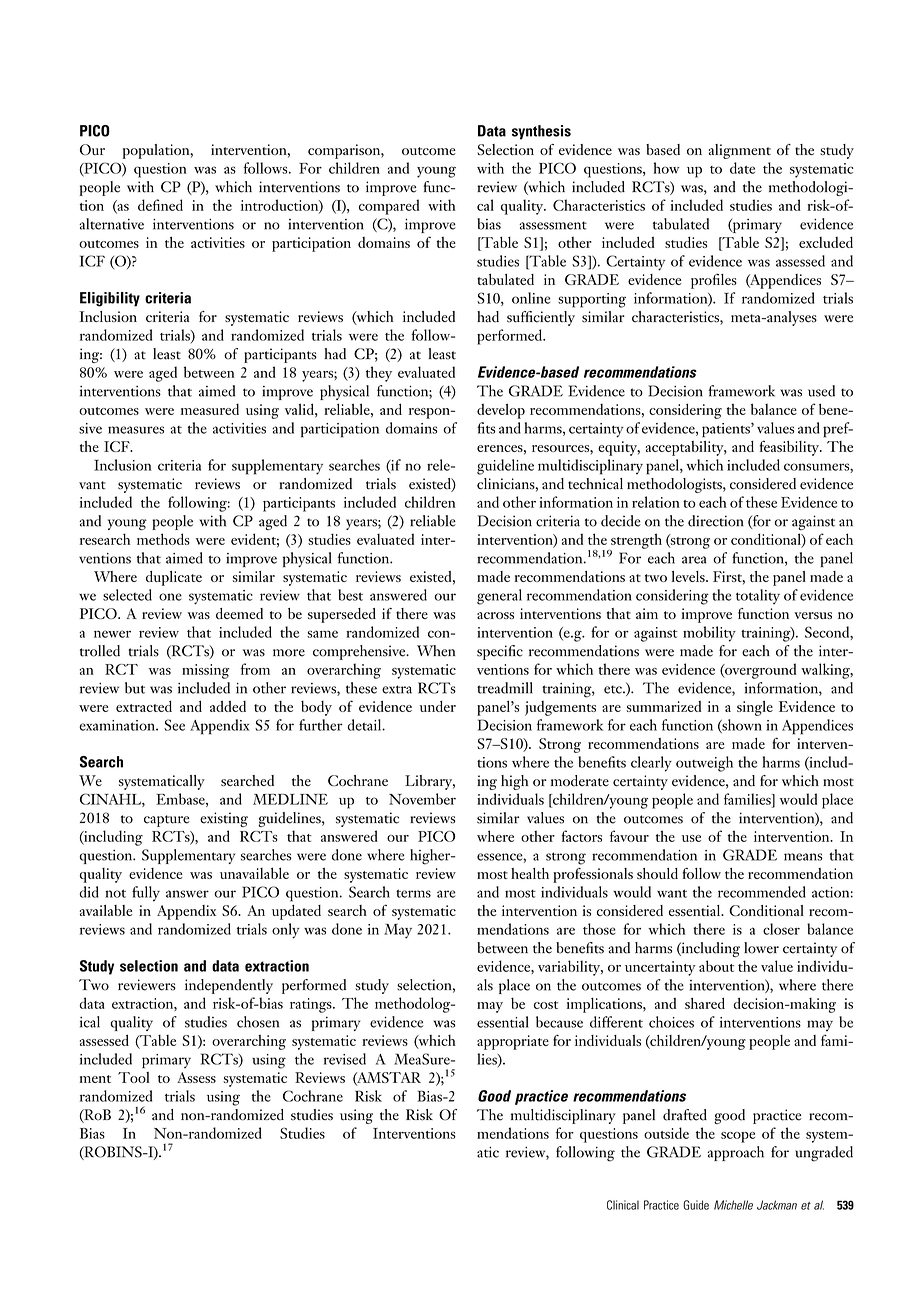 This document has height=1308, width=924. What do you see at coordinates (160, 205) in the document?
I see `defined` at bounding box center [160, 205].
